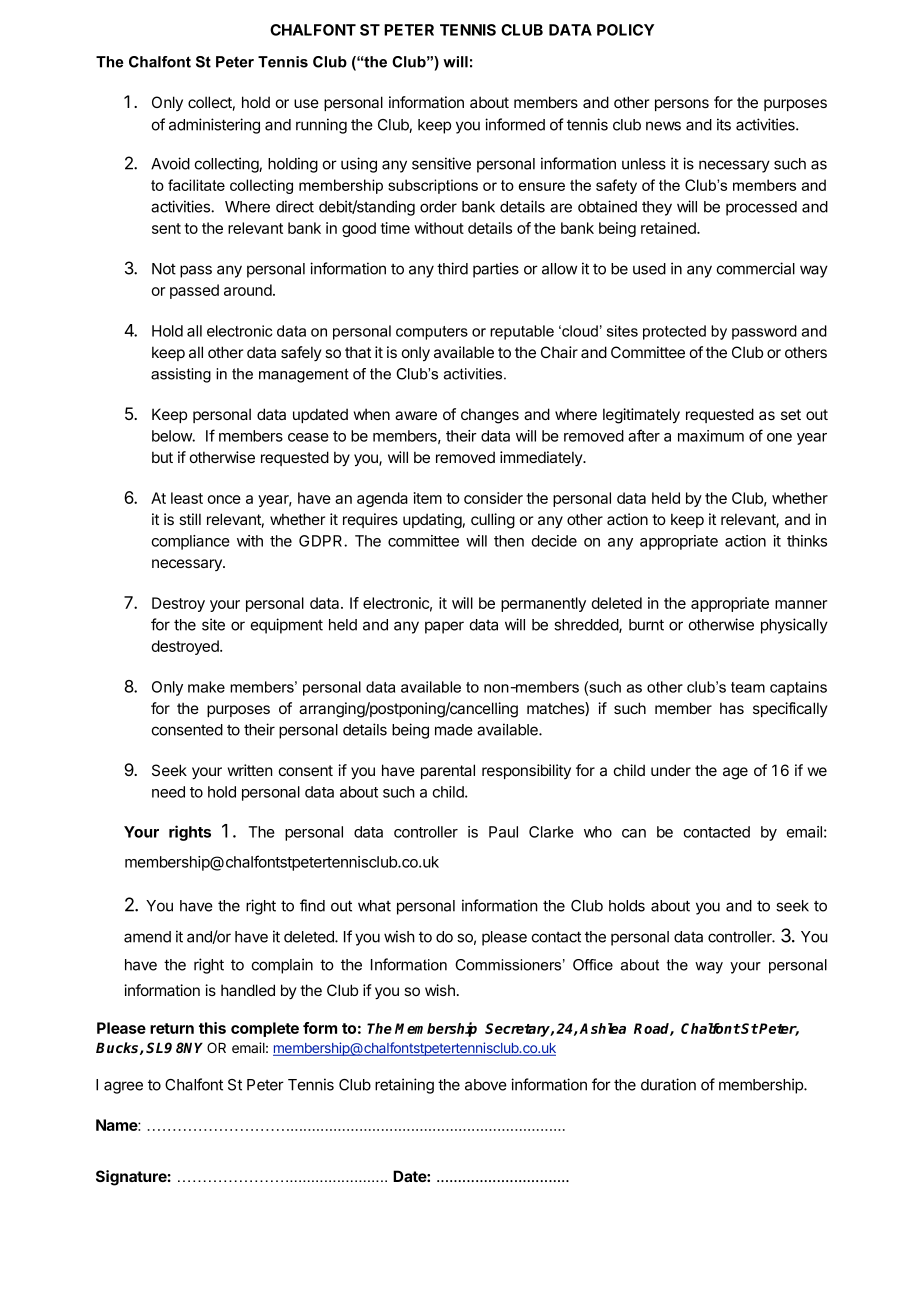 Image resolution: width=924 pixels, height=1309 pixels. I want to click on make, so click(206, 687).
